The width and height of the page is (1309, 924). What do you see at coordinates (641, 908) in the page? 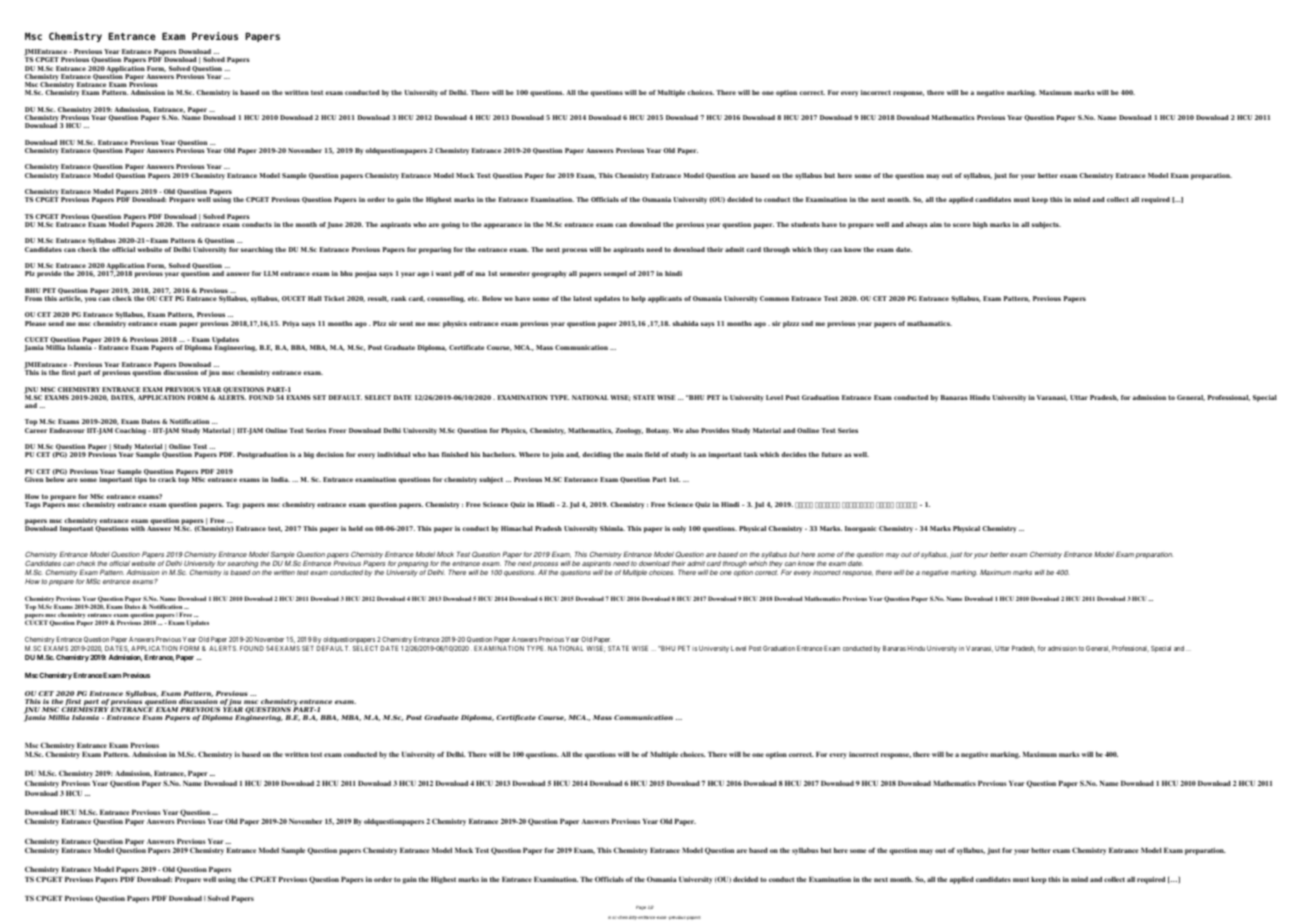
I see `Page` at bounding box center [641, 908].
